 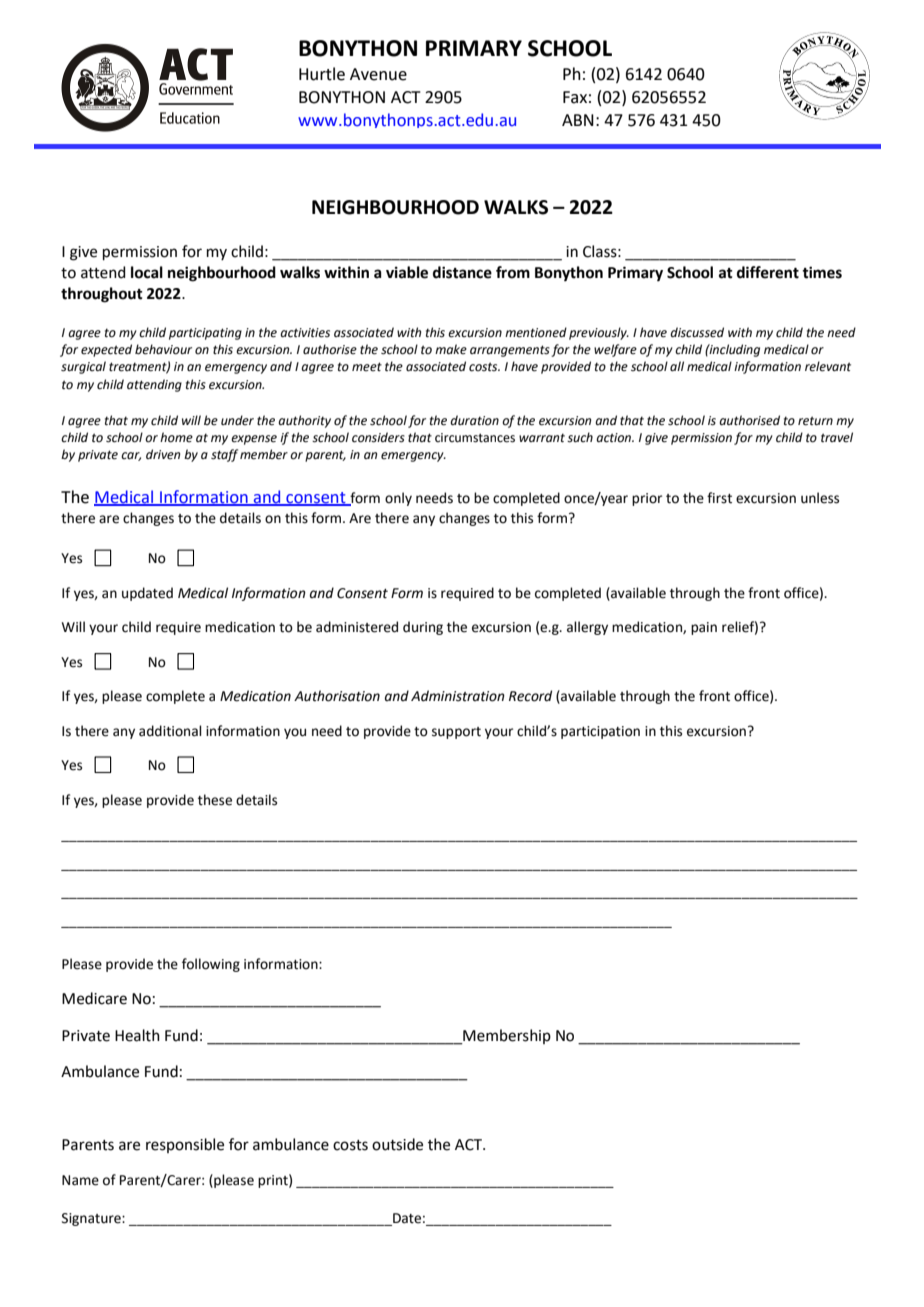 What do you see at coordinates (704, 628) in the screenshot?
I see `pain` at bounding box center [704, 628].
